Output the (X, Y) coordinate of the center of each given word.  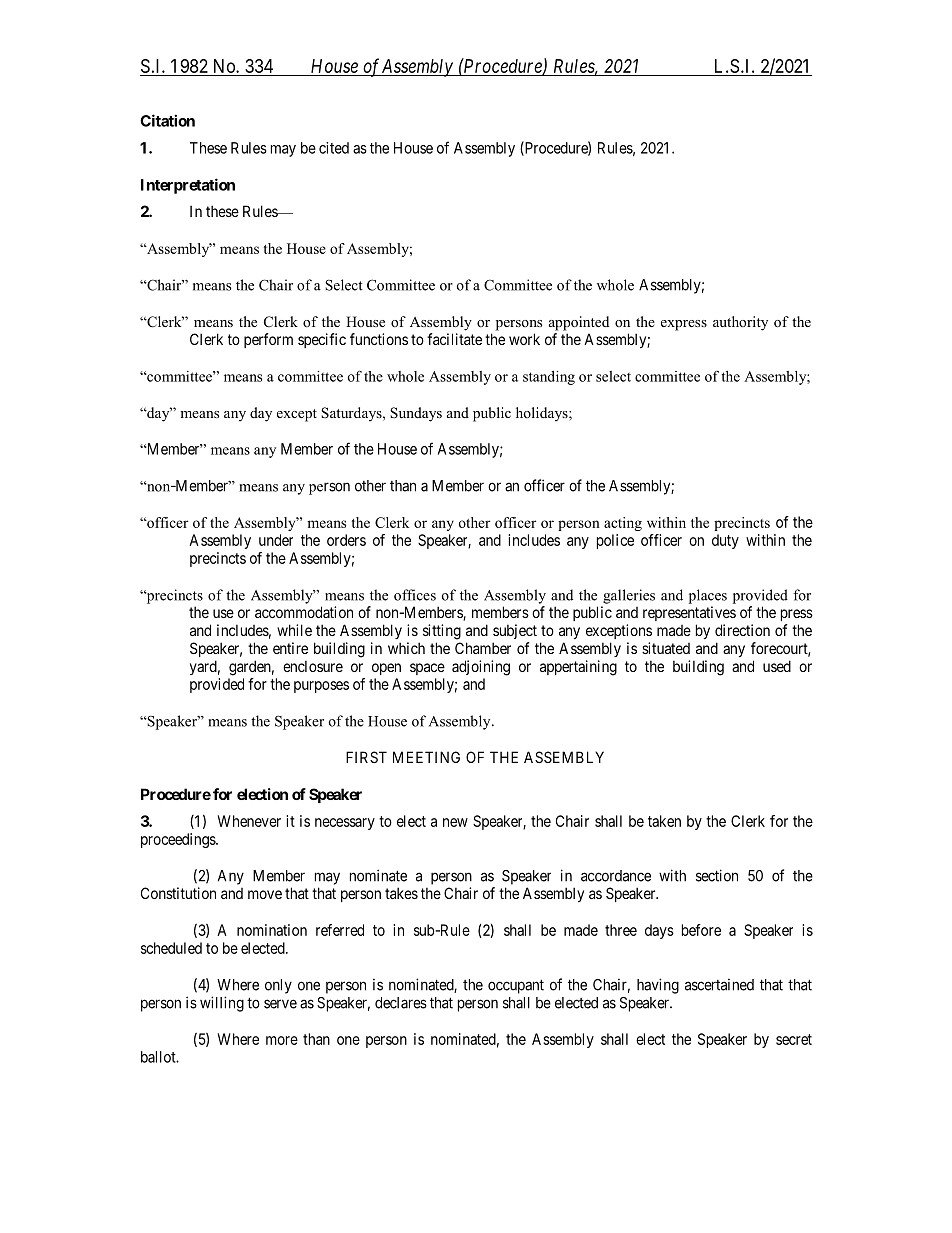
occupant (516, 986)
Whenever (249, 821)
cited (334, 148)
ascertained (719, 985)
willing (222, 1004)
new (455, 822)
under (276, 540)
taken (664, 821)
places (708, 596)
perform (268, 340)
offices (415, 595)
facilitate (454, 339)
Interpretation (188, 186)
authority (740, 323)
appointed (579, 323)
